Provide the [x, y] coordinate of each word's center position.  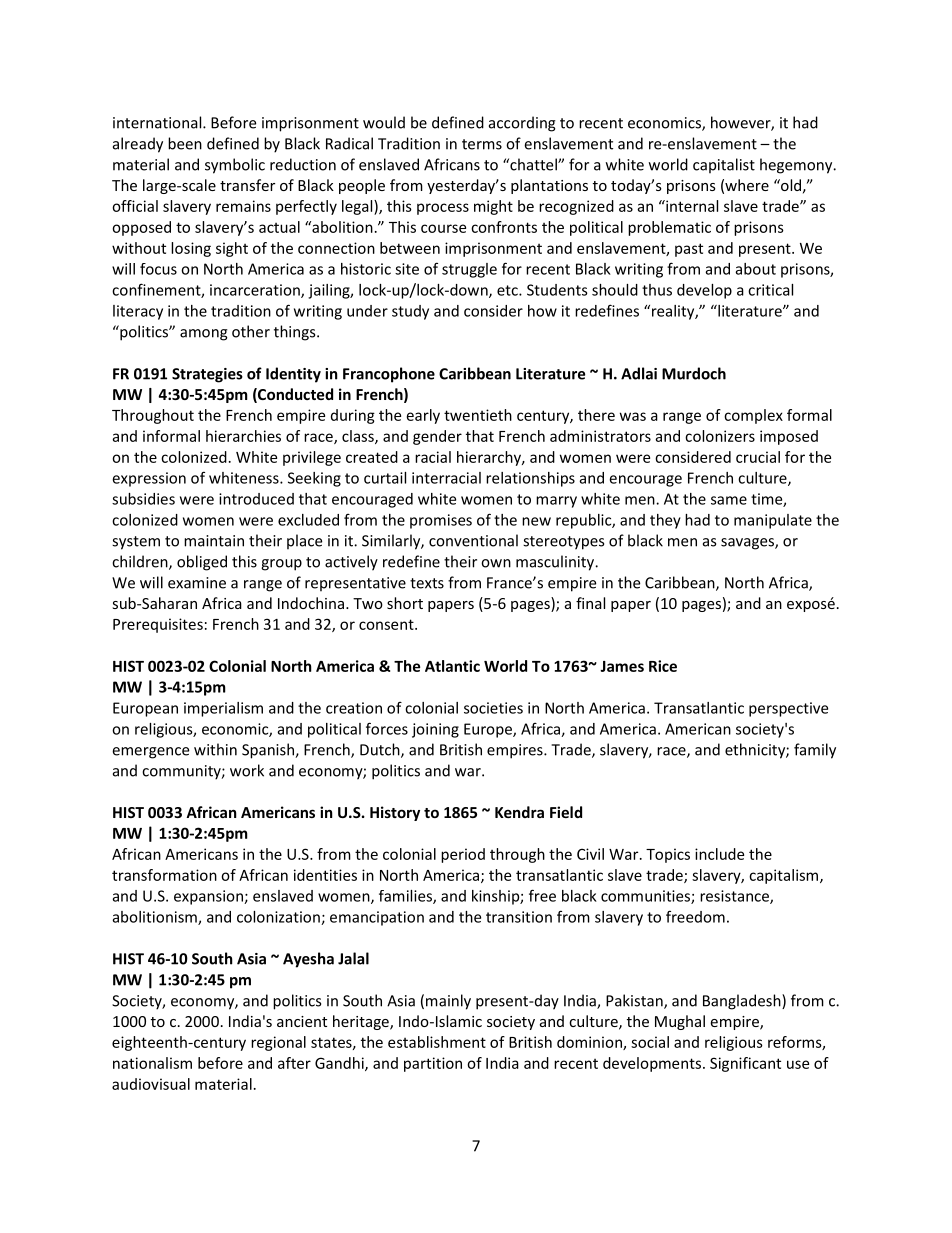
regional [278, 1043]
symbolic [235, 166]
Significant [745, 1064]
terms [482, 144]
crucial [758, 457]
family [815, 751]
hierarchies [243, 436]
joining [435, 730]
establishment [437, 1042]
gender [437, 437]
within [215, 749]
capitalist [724, 166]
